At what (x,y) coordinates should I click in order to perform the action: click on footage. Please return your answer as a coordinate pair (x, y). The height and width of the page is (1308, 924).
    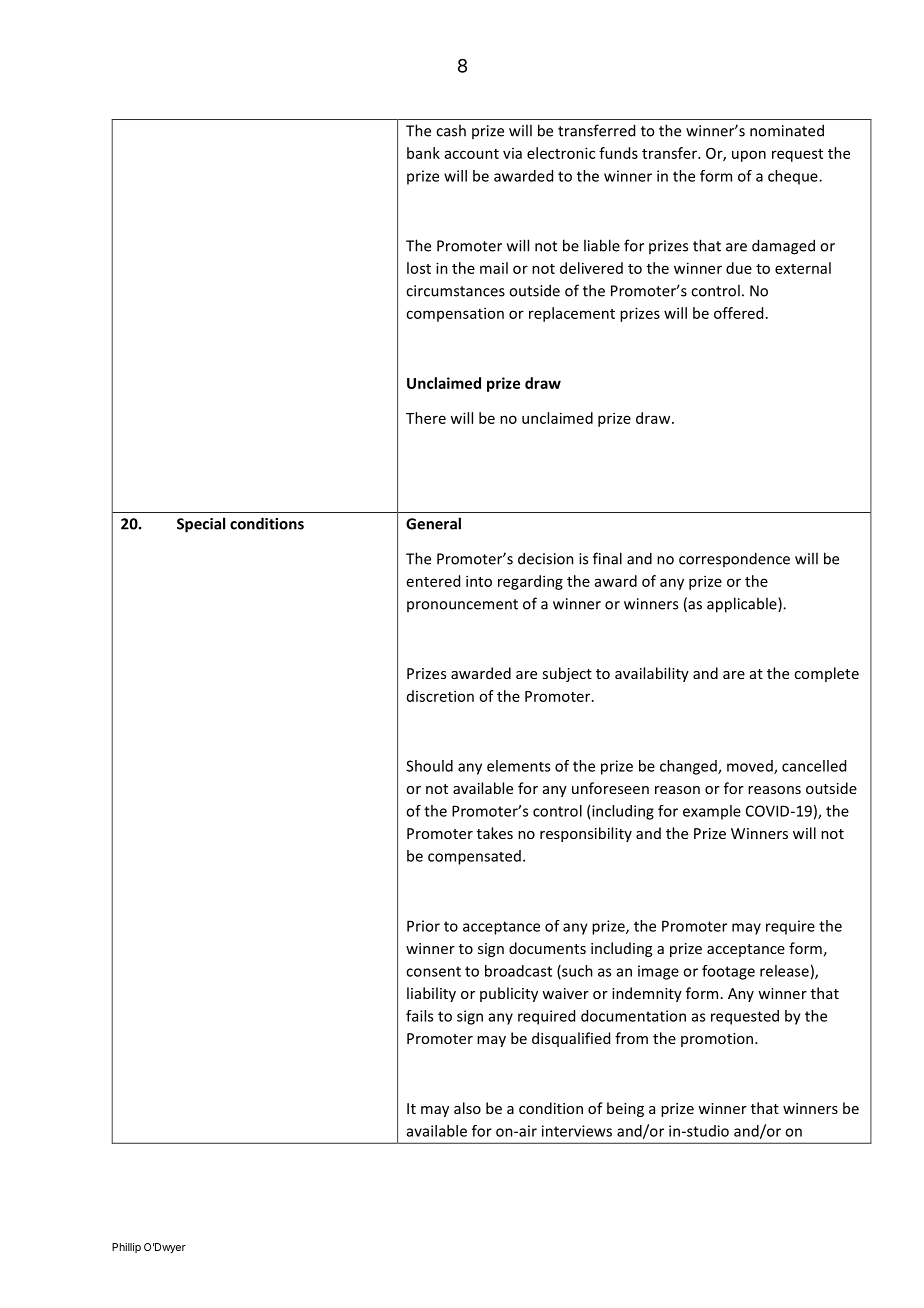
    Looking at the image, I should click on (728, 972).
